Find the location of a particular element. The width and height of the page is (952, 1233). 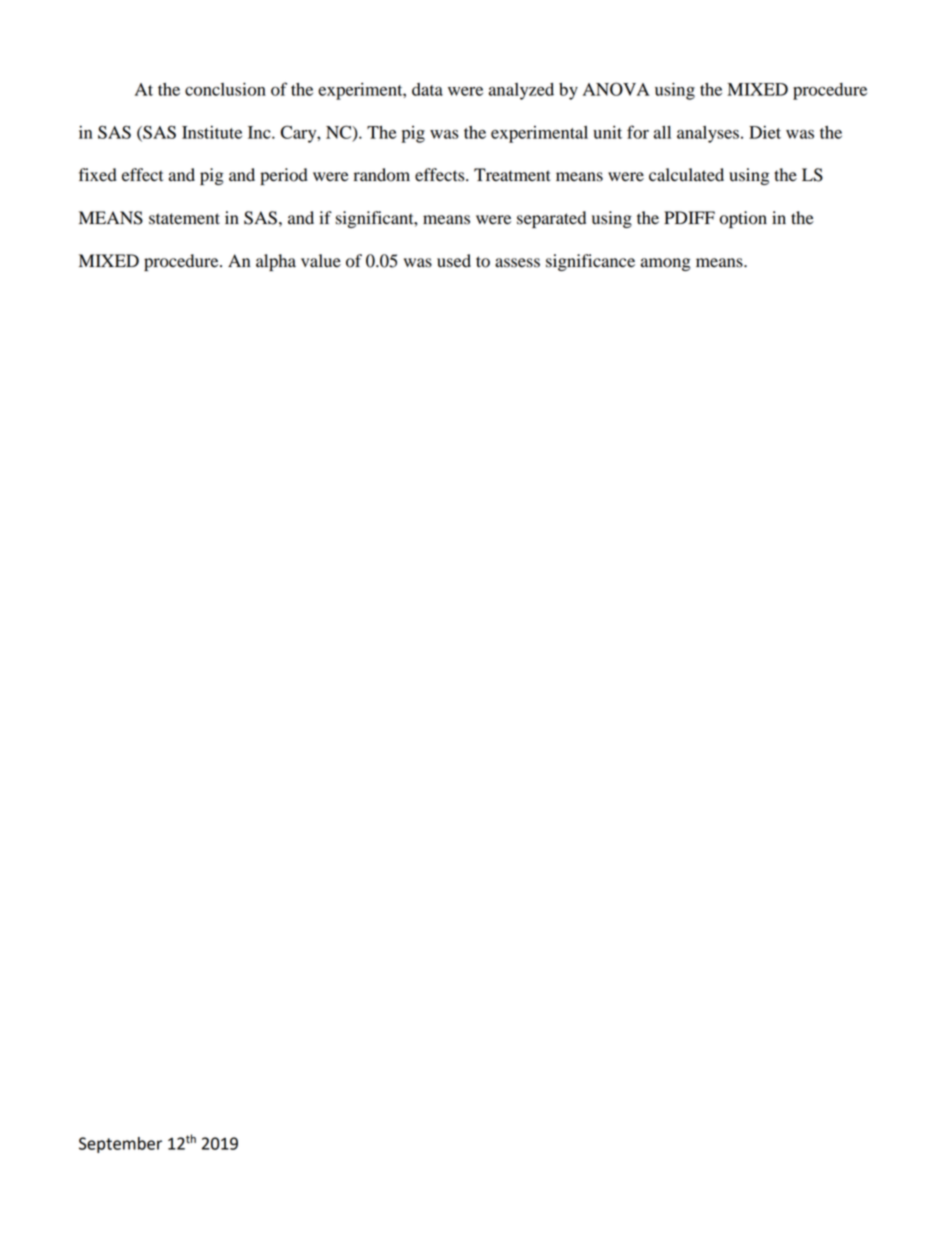

statement is located at coordinates (184, 219).
